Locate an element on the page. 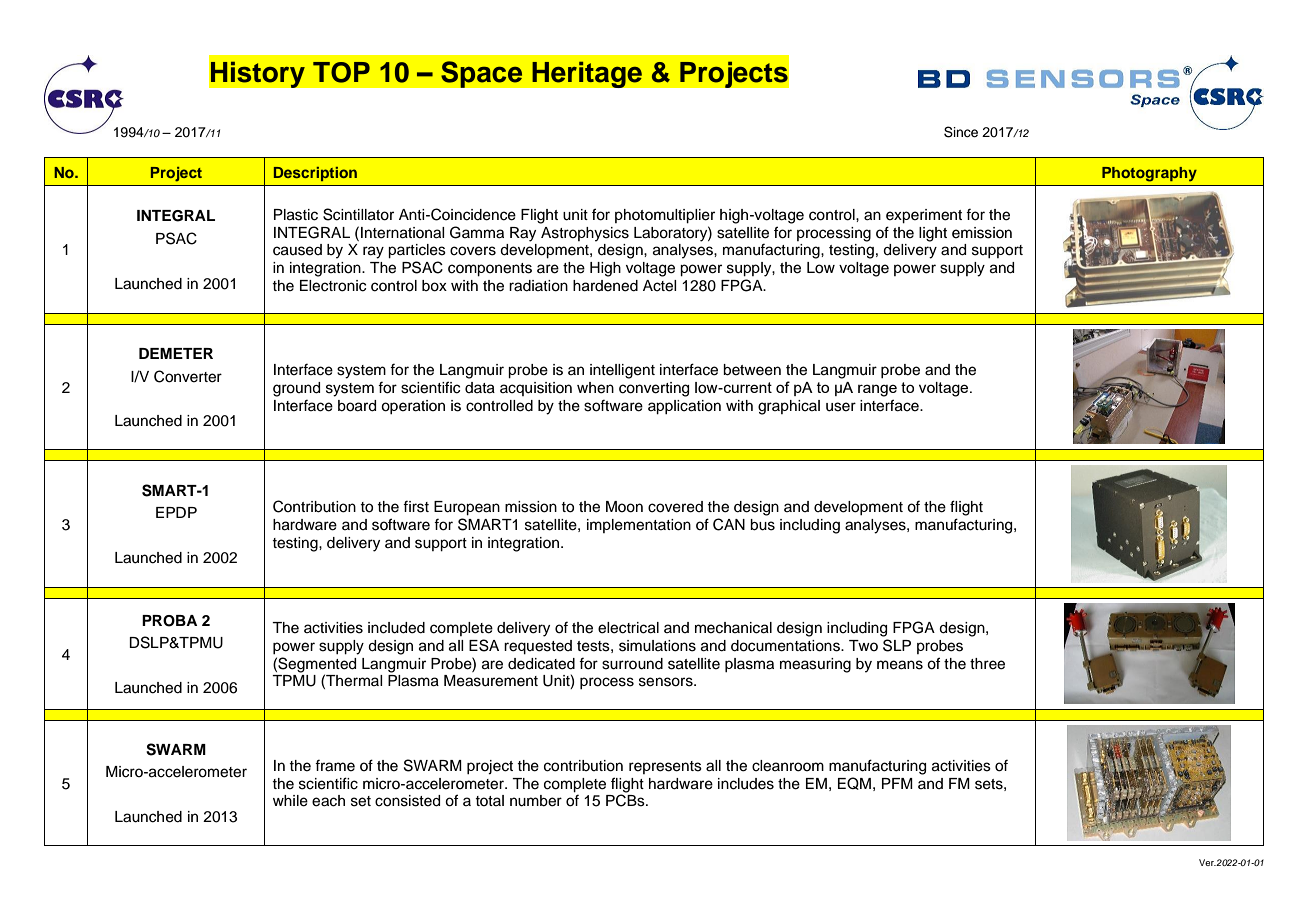 The height and width of the image is (924, 1308). frame is located at coordinates (335, 766).
